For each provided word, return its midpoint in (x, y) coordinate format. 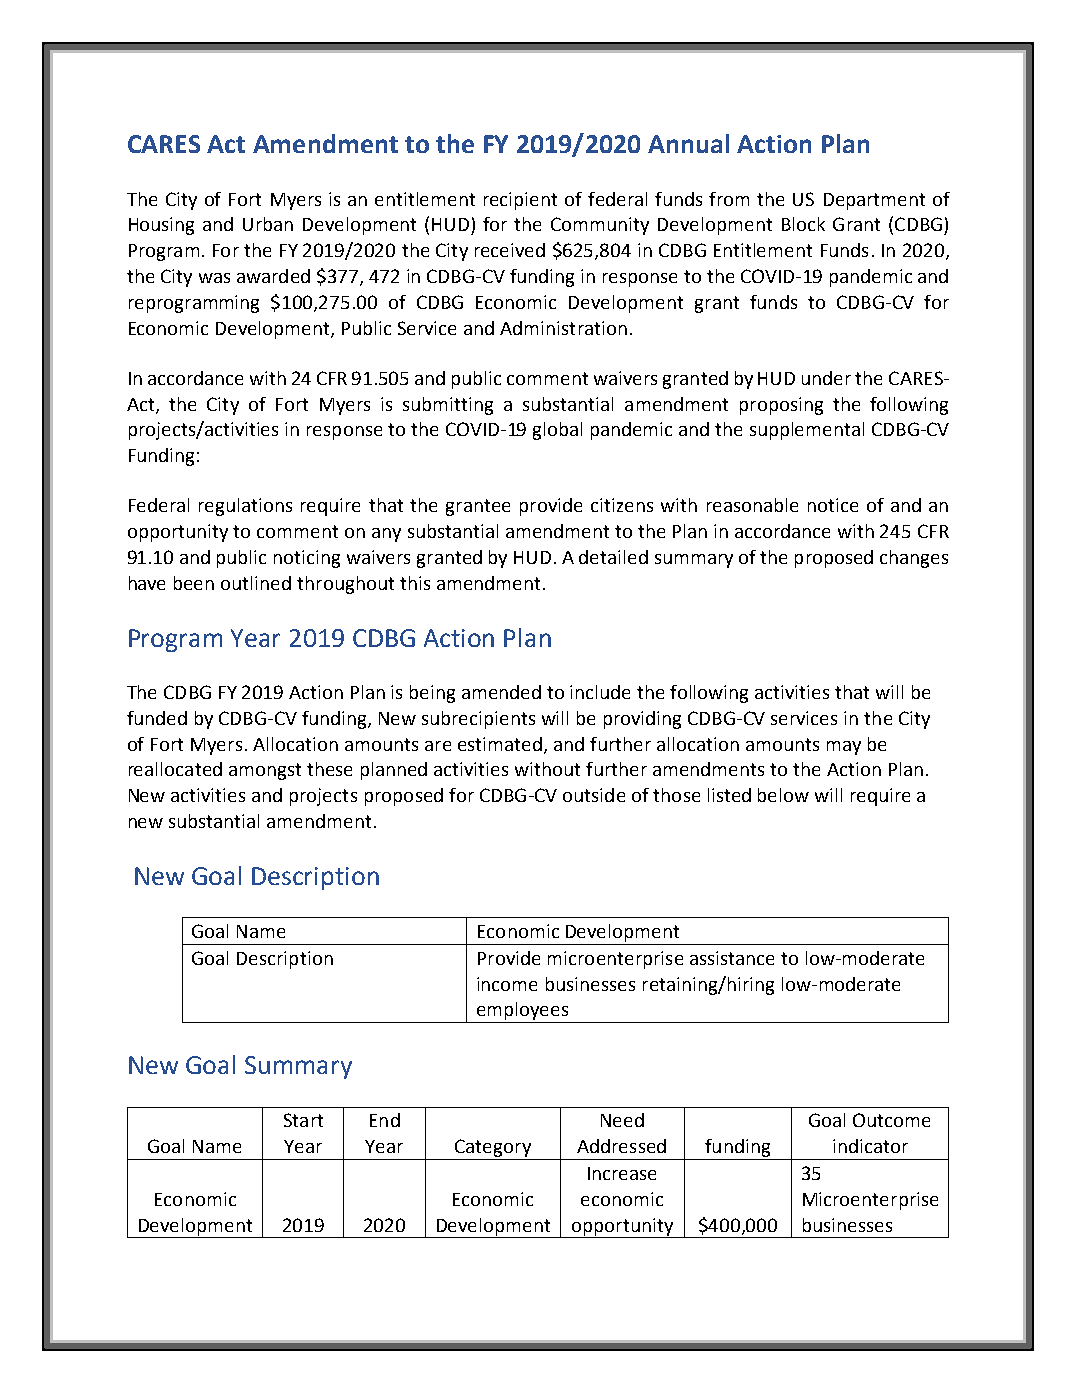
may (844, 748)
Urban (268, 224)
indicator (870, 1146)
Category (493, 1148)
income (507, 984)
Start (303, 1120)
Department (874, 201)
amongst (265, 771)
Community (600, 226)
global (557, 431)
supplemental (807, 431)
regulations (245, 507)
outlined (256, 583)
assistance (732, 958)
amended (501, 692)
